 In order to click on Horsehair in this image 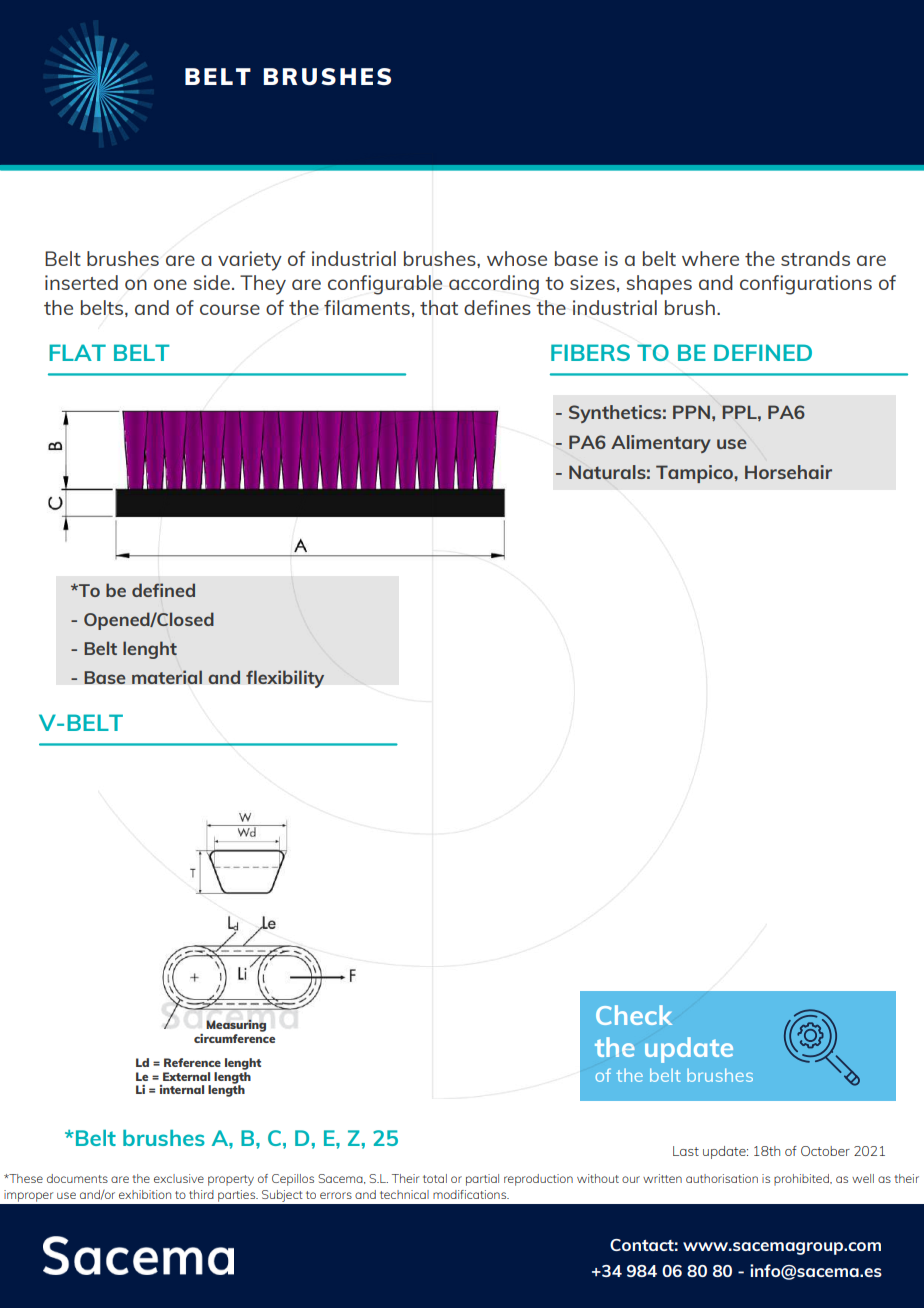, I will do `click(788, 472)`.
